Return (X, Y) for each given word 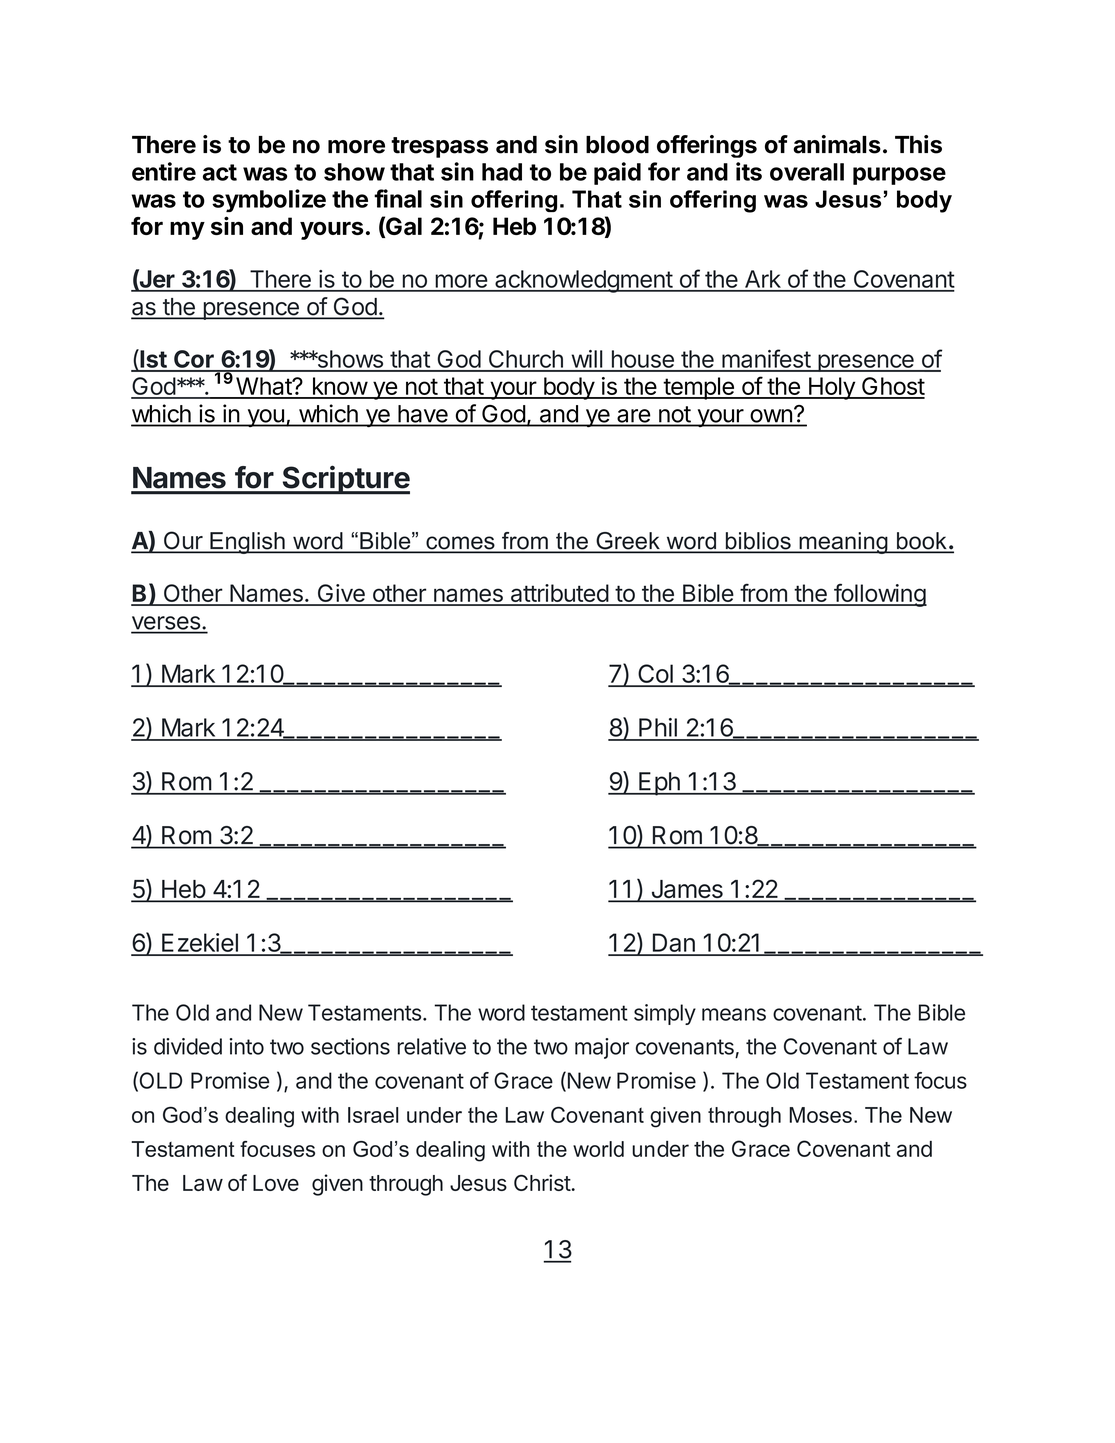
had (502, 172)
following (879, 595)
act (220, 172)
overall (807, 172)
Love (276, 1183)
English (247, 543)
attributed (559, 594)
